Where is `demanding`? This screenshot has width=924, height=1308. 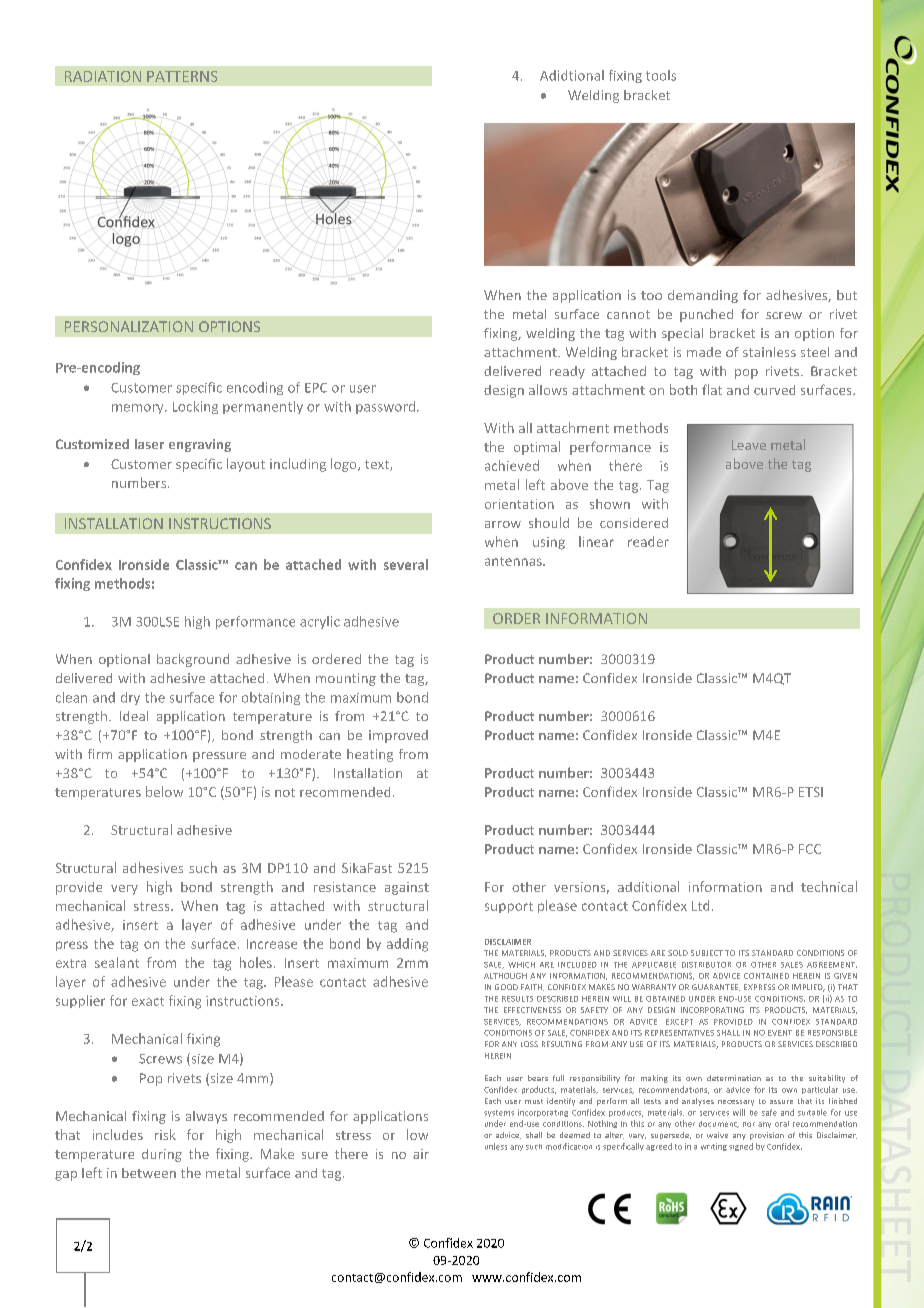
demanding is located at coordinates (703, 296).
